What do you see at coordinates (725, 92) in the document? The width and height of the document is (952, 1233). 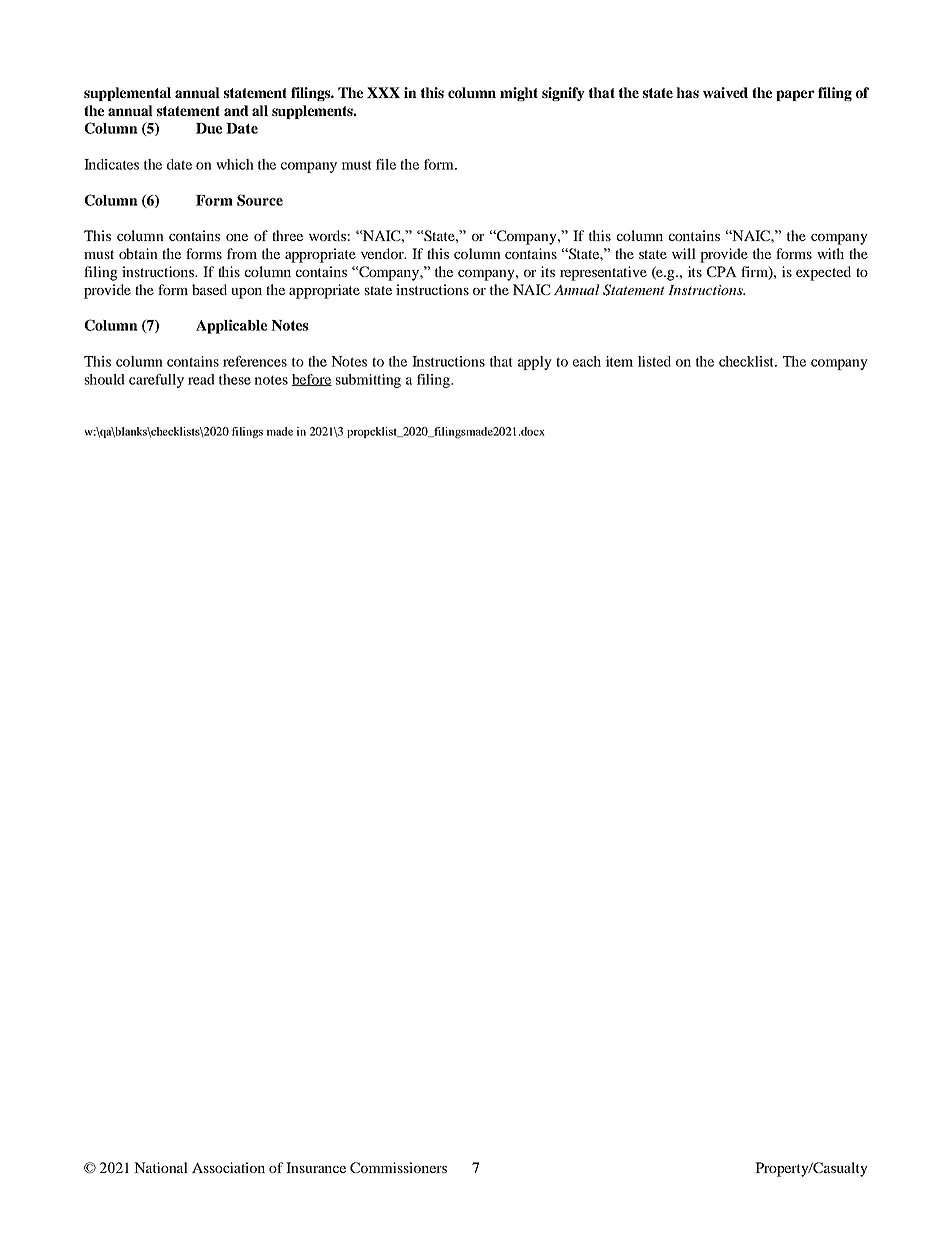 I see `waived` at bounding box center [725, 92].
